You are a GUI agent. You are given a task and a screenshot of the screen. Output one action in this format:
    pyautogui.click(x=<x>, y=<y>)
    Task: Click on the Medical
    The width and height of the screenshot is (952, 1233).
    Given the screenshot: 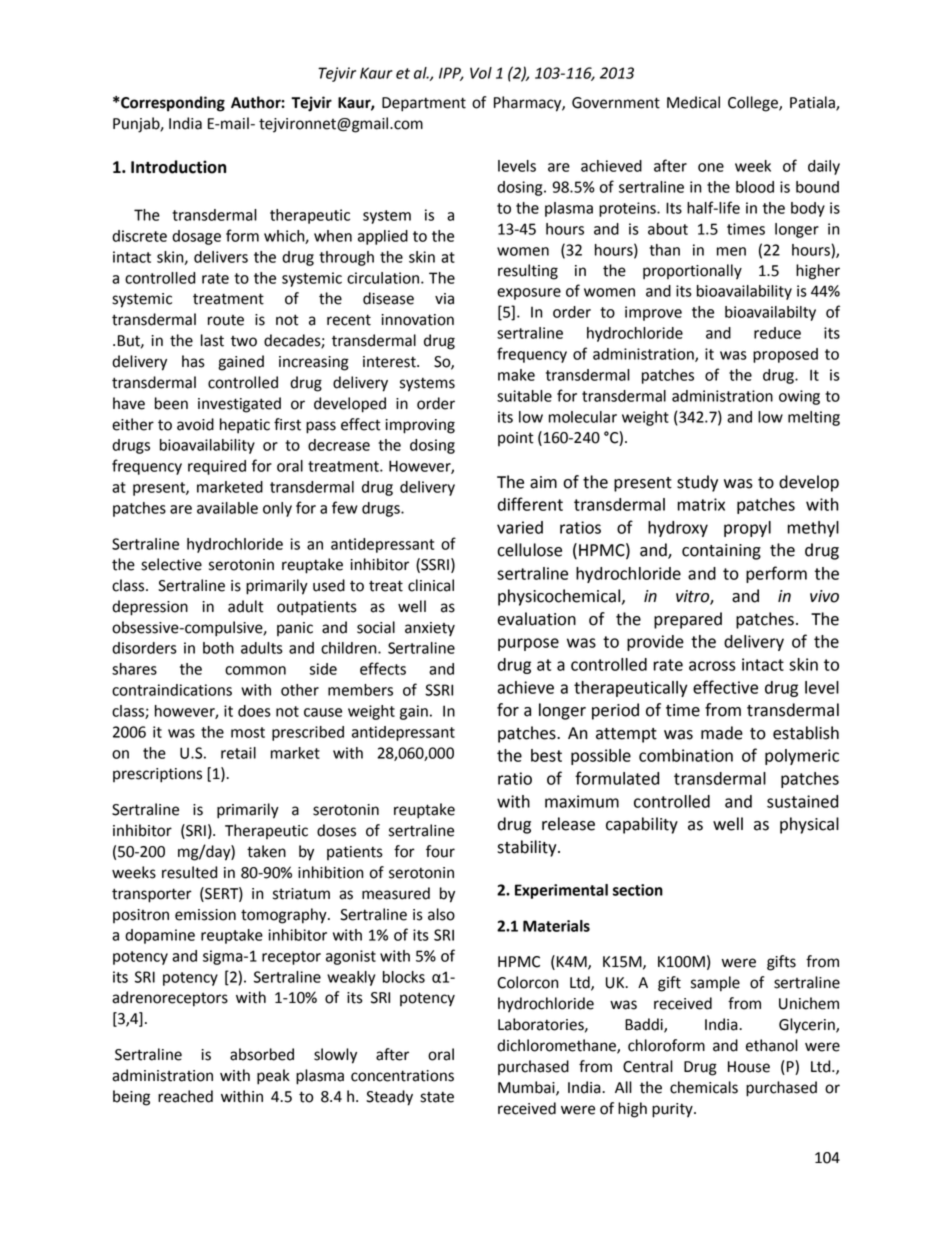 What is the action you would take?
    pyautogui.click(x=693, y=102)
